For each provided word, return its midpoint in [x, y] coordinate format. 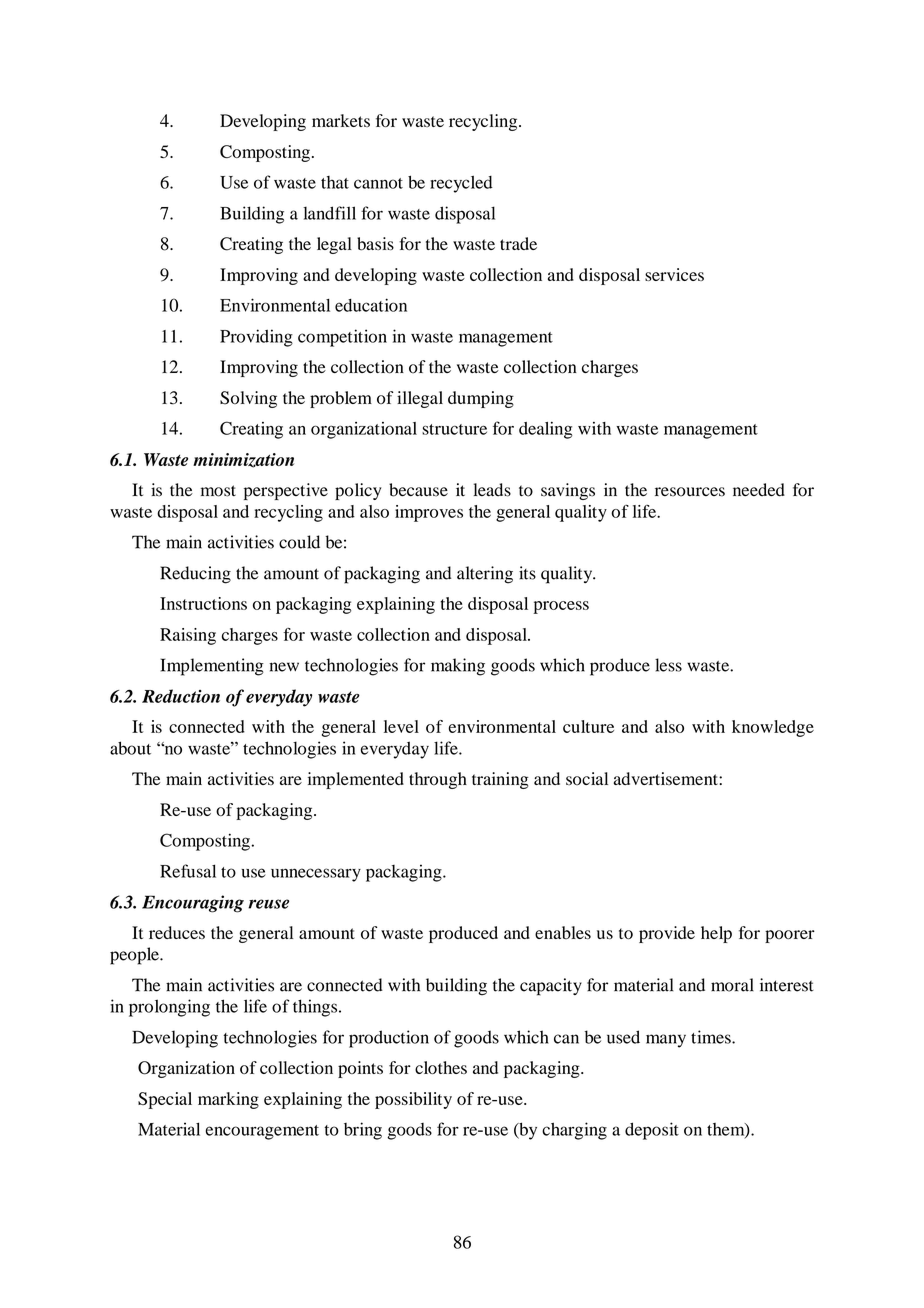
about [130, 748]
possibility [413, 1100]
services [674, 274]
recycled [461, 184]
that [335, 182]
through [438, 780]
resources [690, 492]
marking [228, 1100]
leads [492, 490]
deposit [652, 1131]
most [218, 491]
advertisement [667, 778]
